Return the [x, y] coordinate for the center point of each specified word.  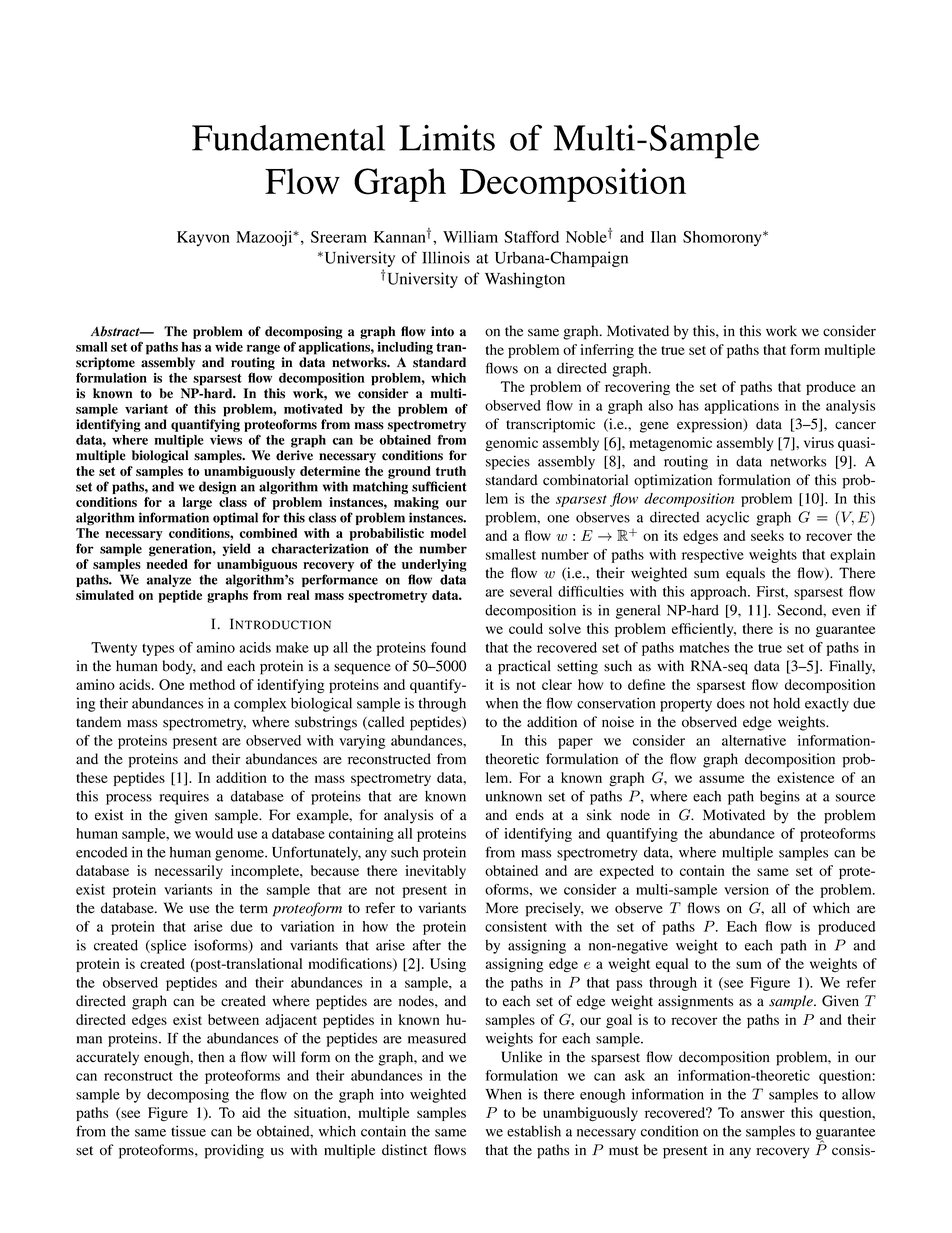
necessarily [189, 872]
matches [704, 647]
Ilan [663, 237]
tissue [188, 1131]
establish [534, 1131]
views [226, 440]
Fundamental [288, 138]
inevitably [435, 872]
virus [819, 442]
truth [451, 471]
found [448, 647]
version [746, 889]
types [158, 650]
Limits [447, 137]
